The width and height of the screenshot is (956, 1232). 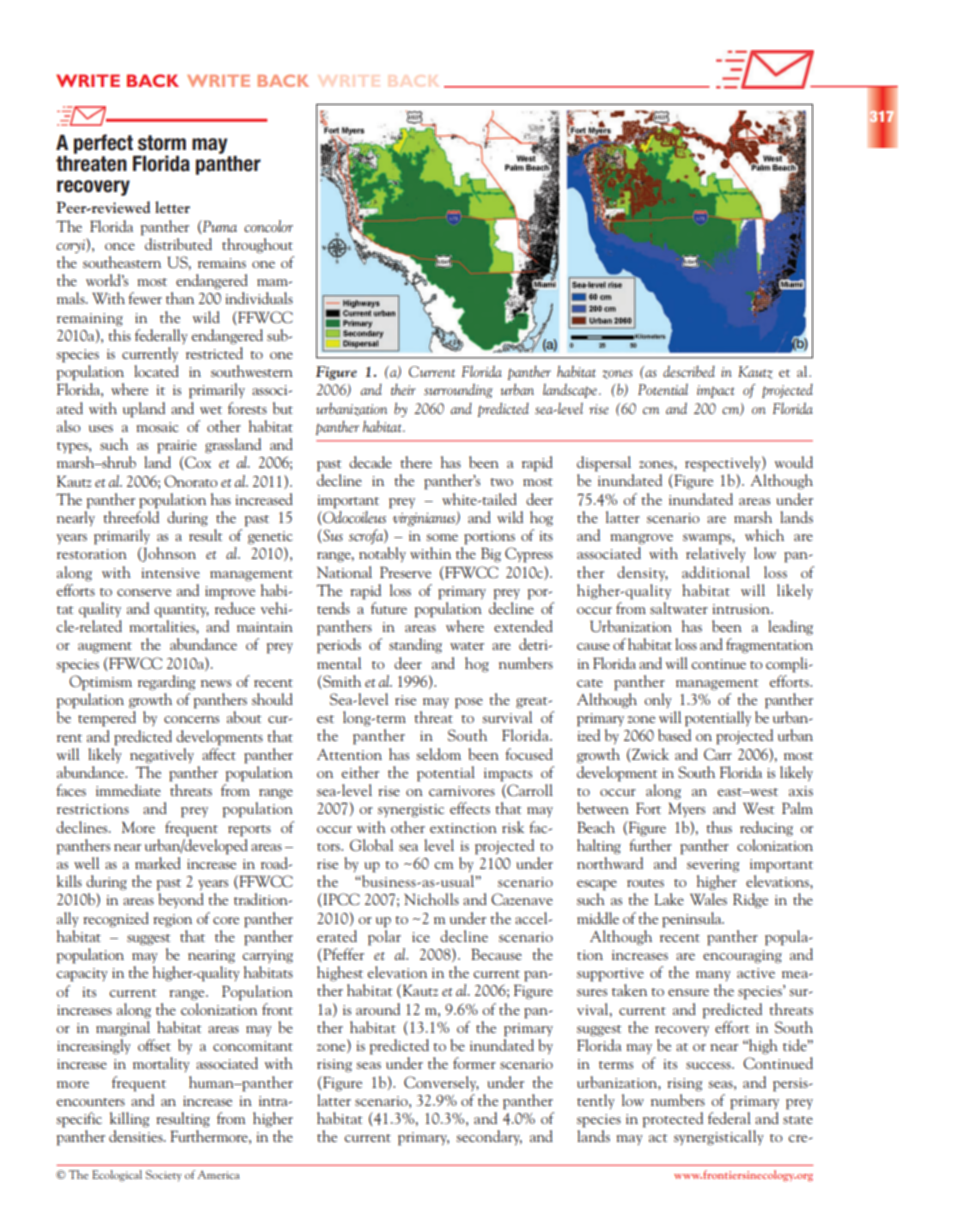 I want to click on beyond, so click(x=181, y=900).
